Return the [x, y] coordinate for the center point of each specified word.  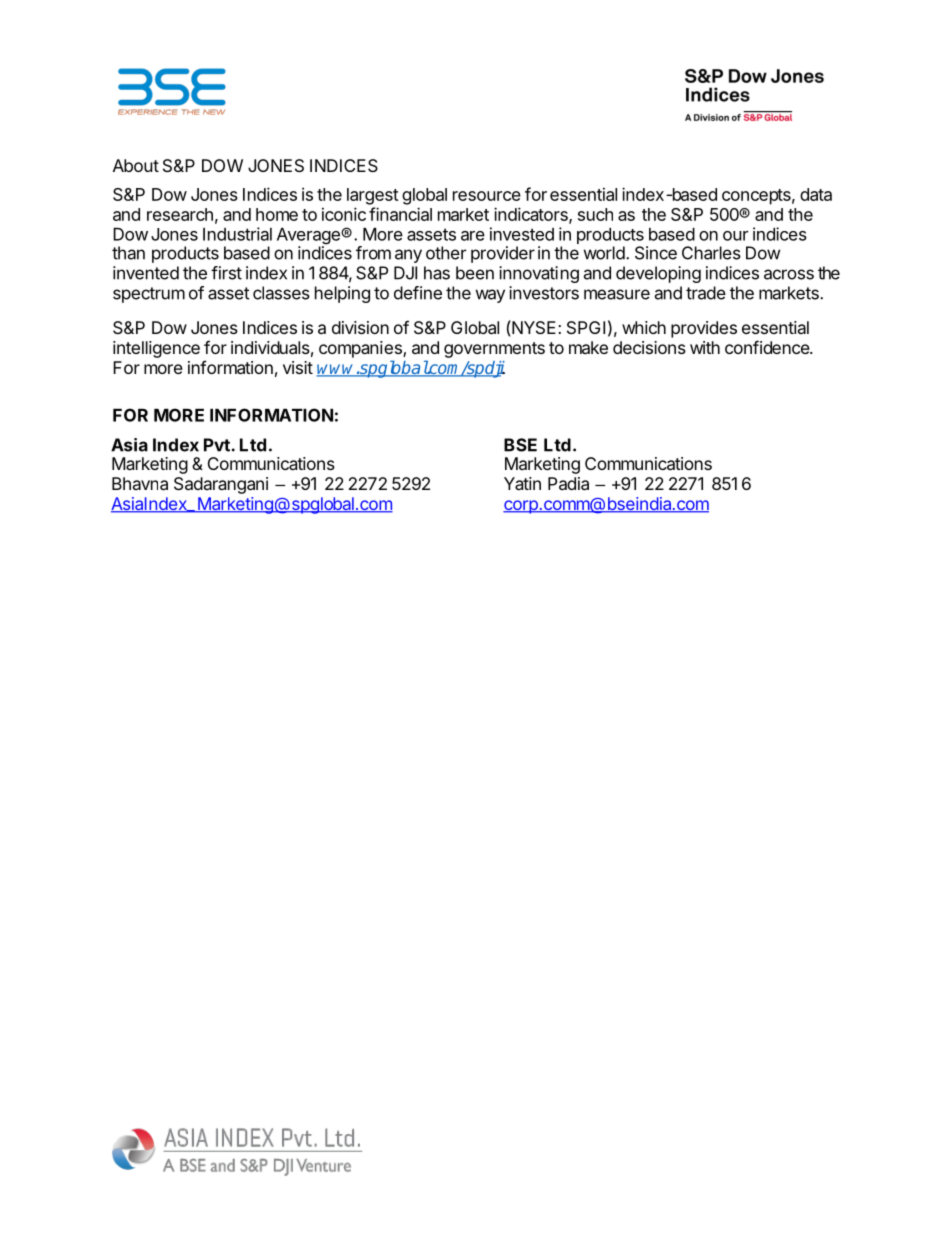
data [816, 194]
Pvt [217, 445]
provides [704, 329]
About [136, 165]
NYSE [534, 327]
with [705, 347]
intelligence [156, 349]
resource [487, 196]
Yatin [522, 483]
